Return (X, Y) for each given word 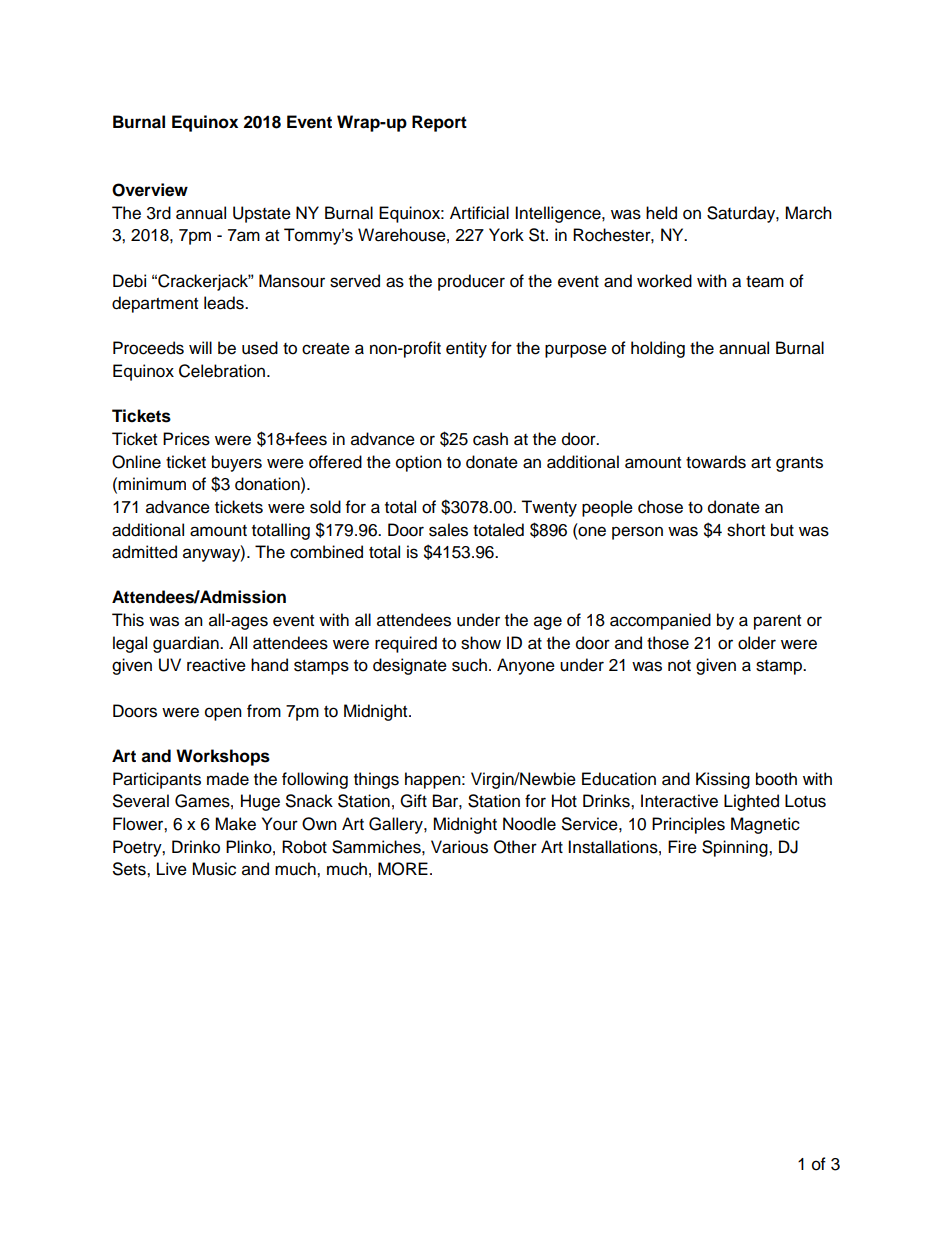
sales (448, 530)
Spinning (736, 848)
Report (439, 123)
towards (716, 462)
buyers (237, 463)
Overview (150, 190)
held (661, 213)
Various (459, 847)
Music (214, 869)
